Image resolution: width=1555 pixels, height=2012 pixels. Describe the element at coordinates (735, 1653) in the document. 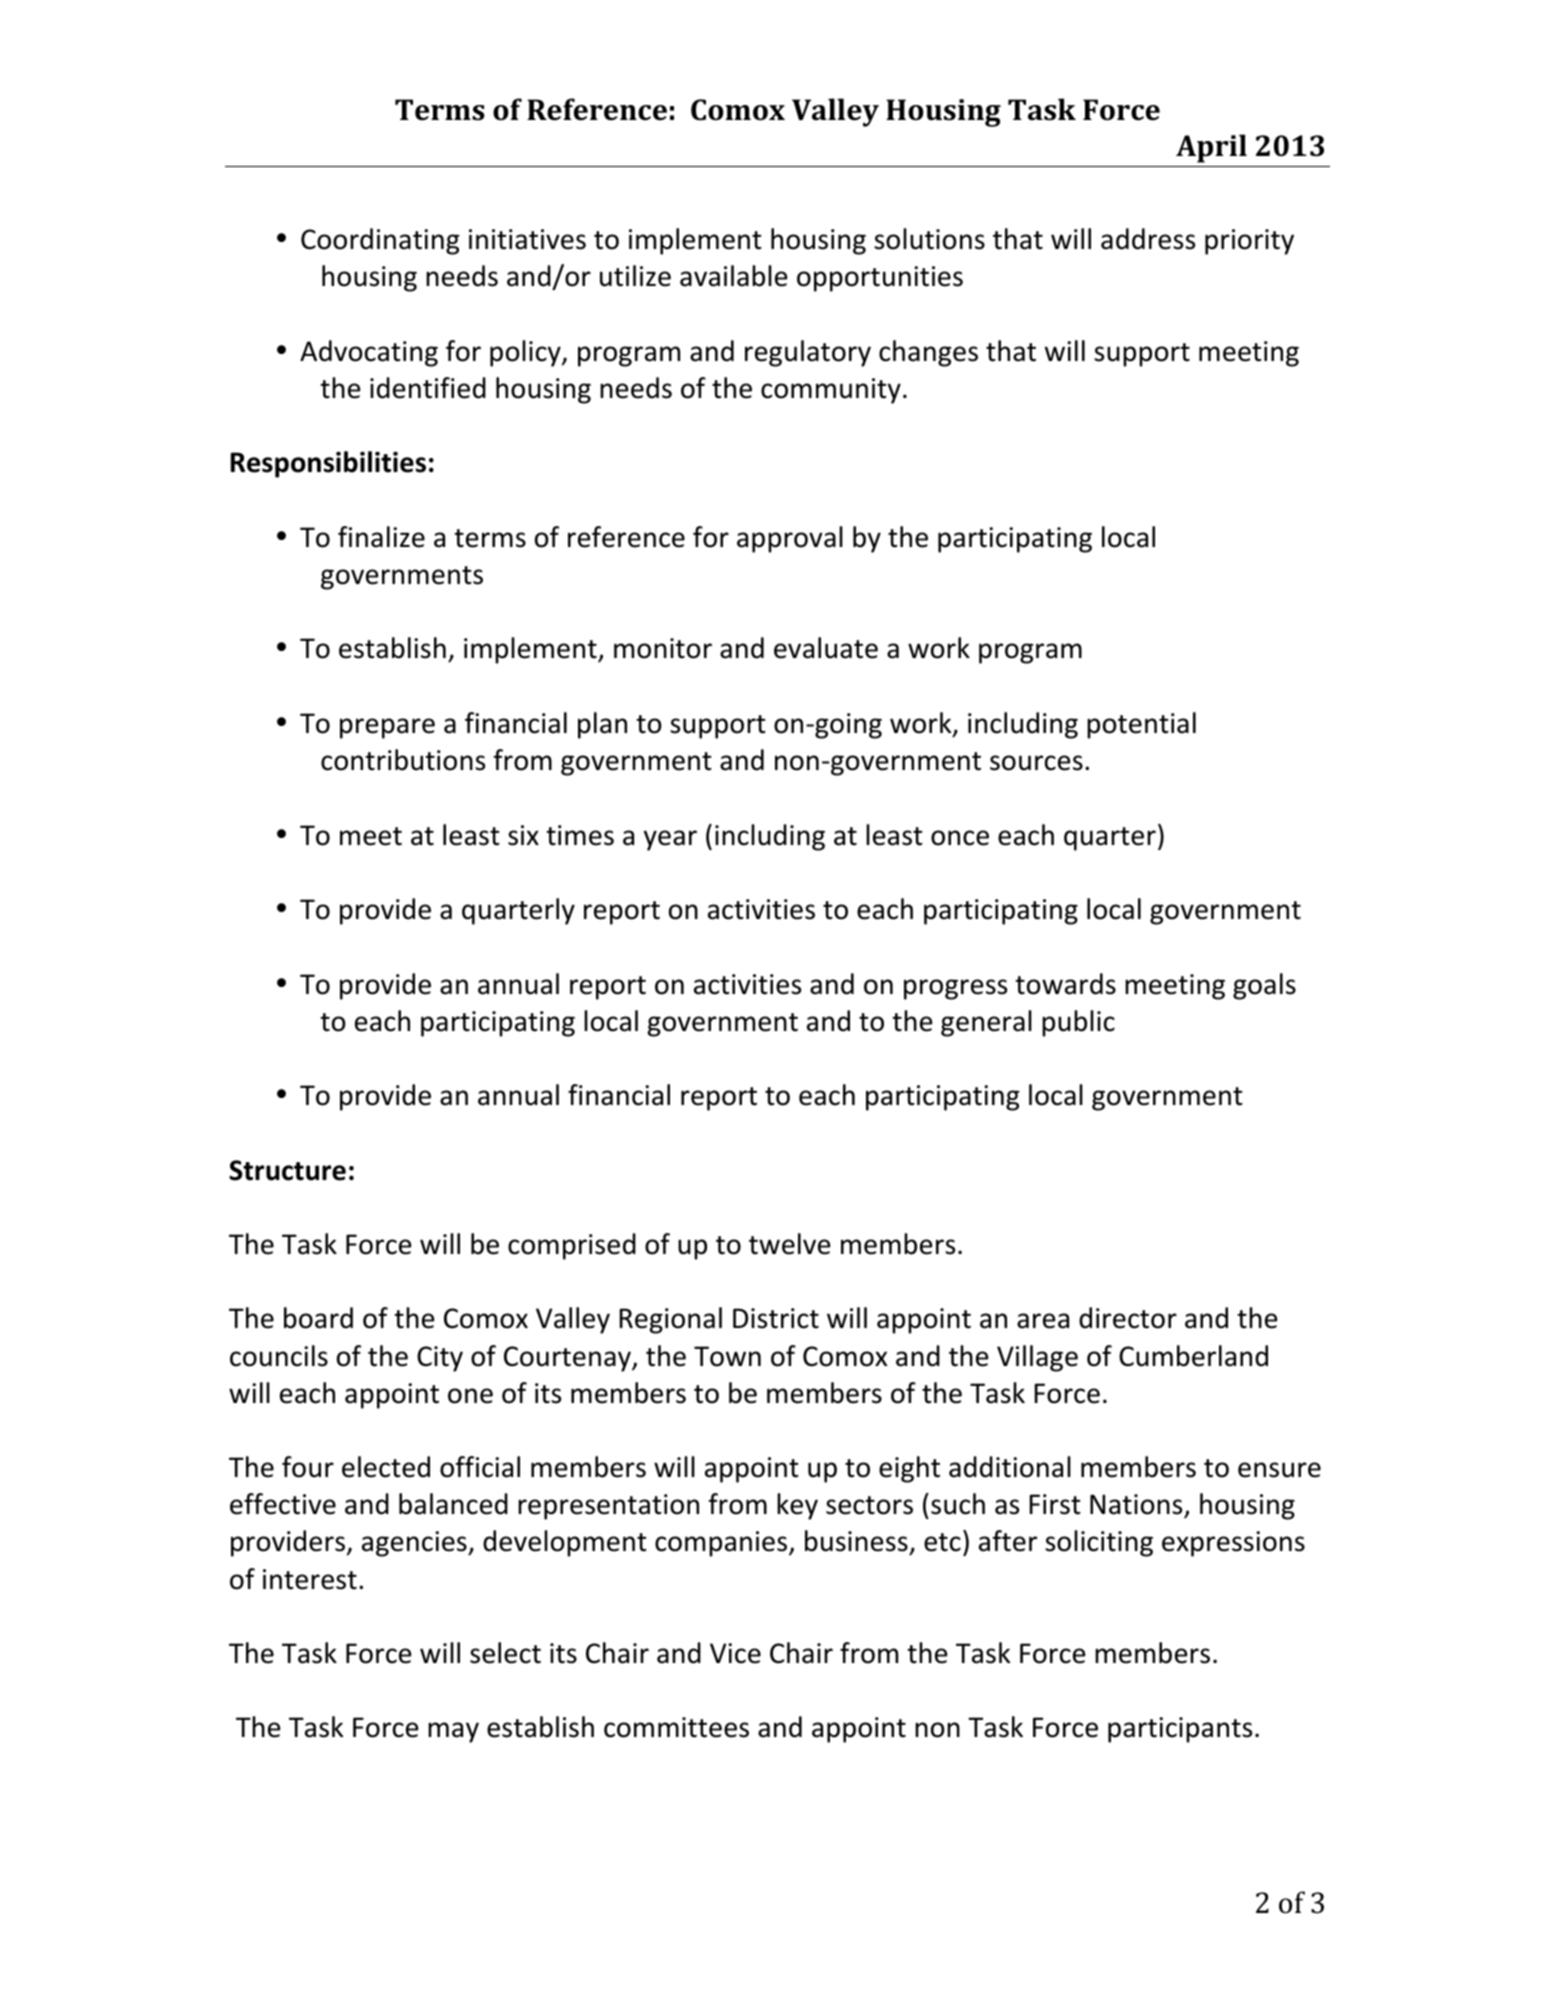

I see `Vice` at that location.
